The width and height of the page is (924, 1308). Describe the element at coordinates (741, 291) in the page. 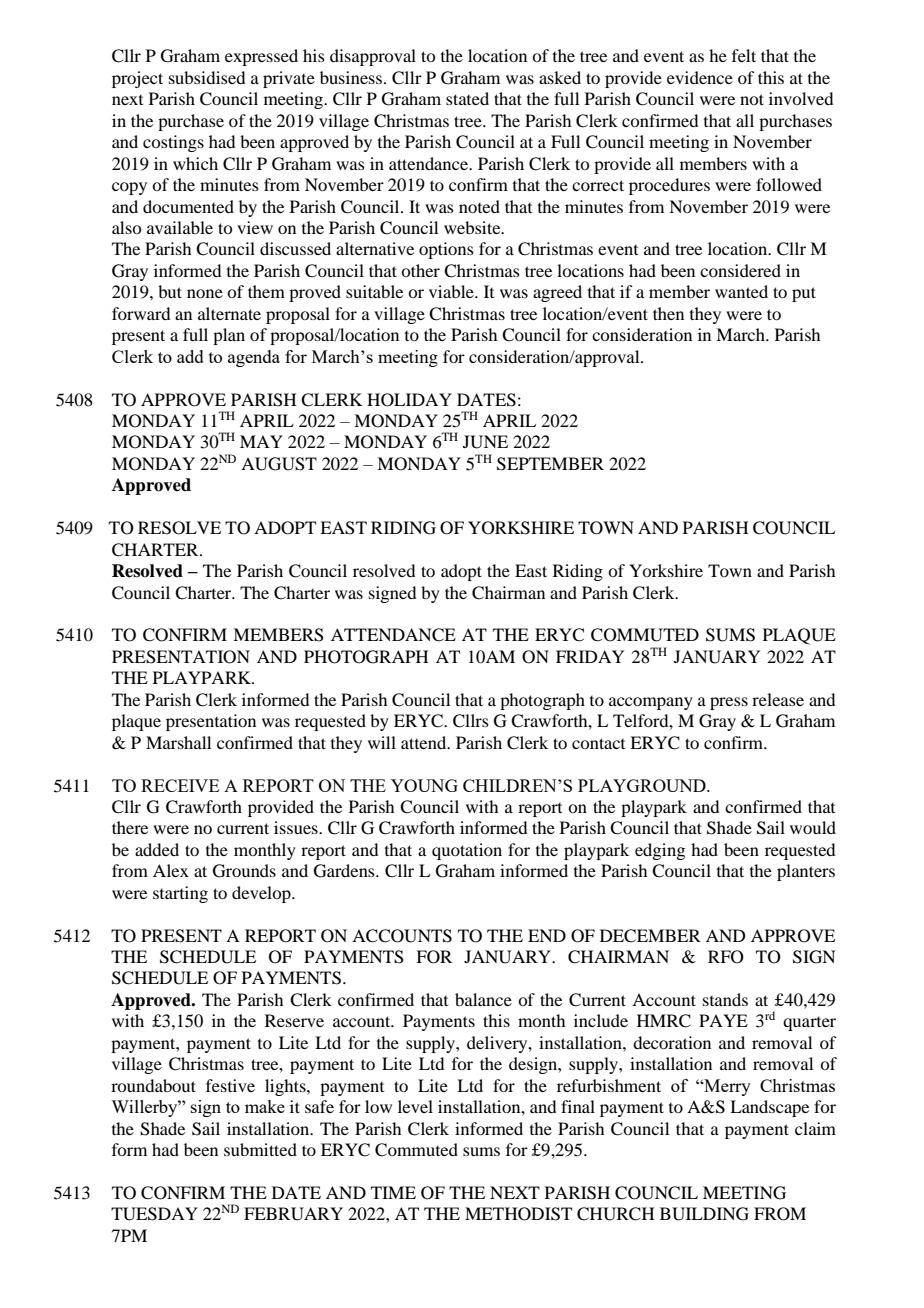

I see `wanted` at that location.
